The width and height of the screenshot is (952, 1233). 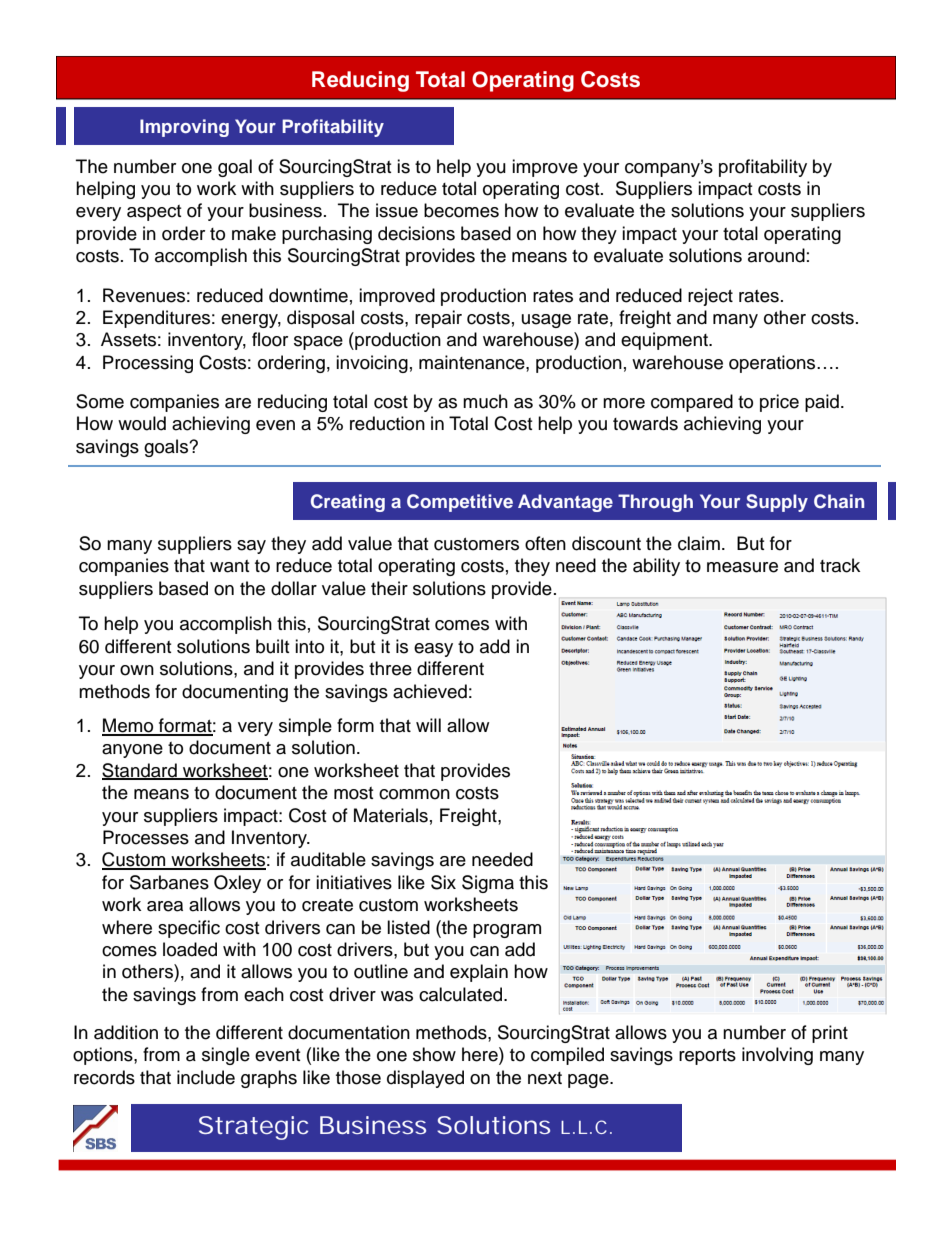 I want to click on around, so click(x=776, y=255).
